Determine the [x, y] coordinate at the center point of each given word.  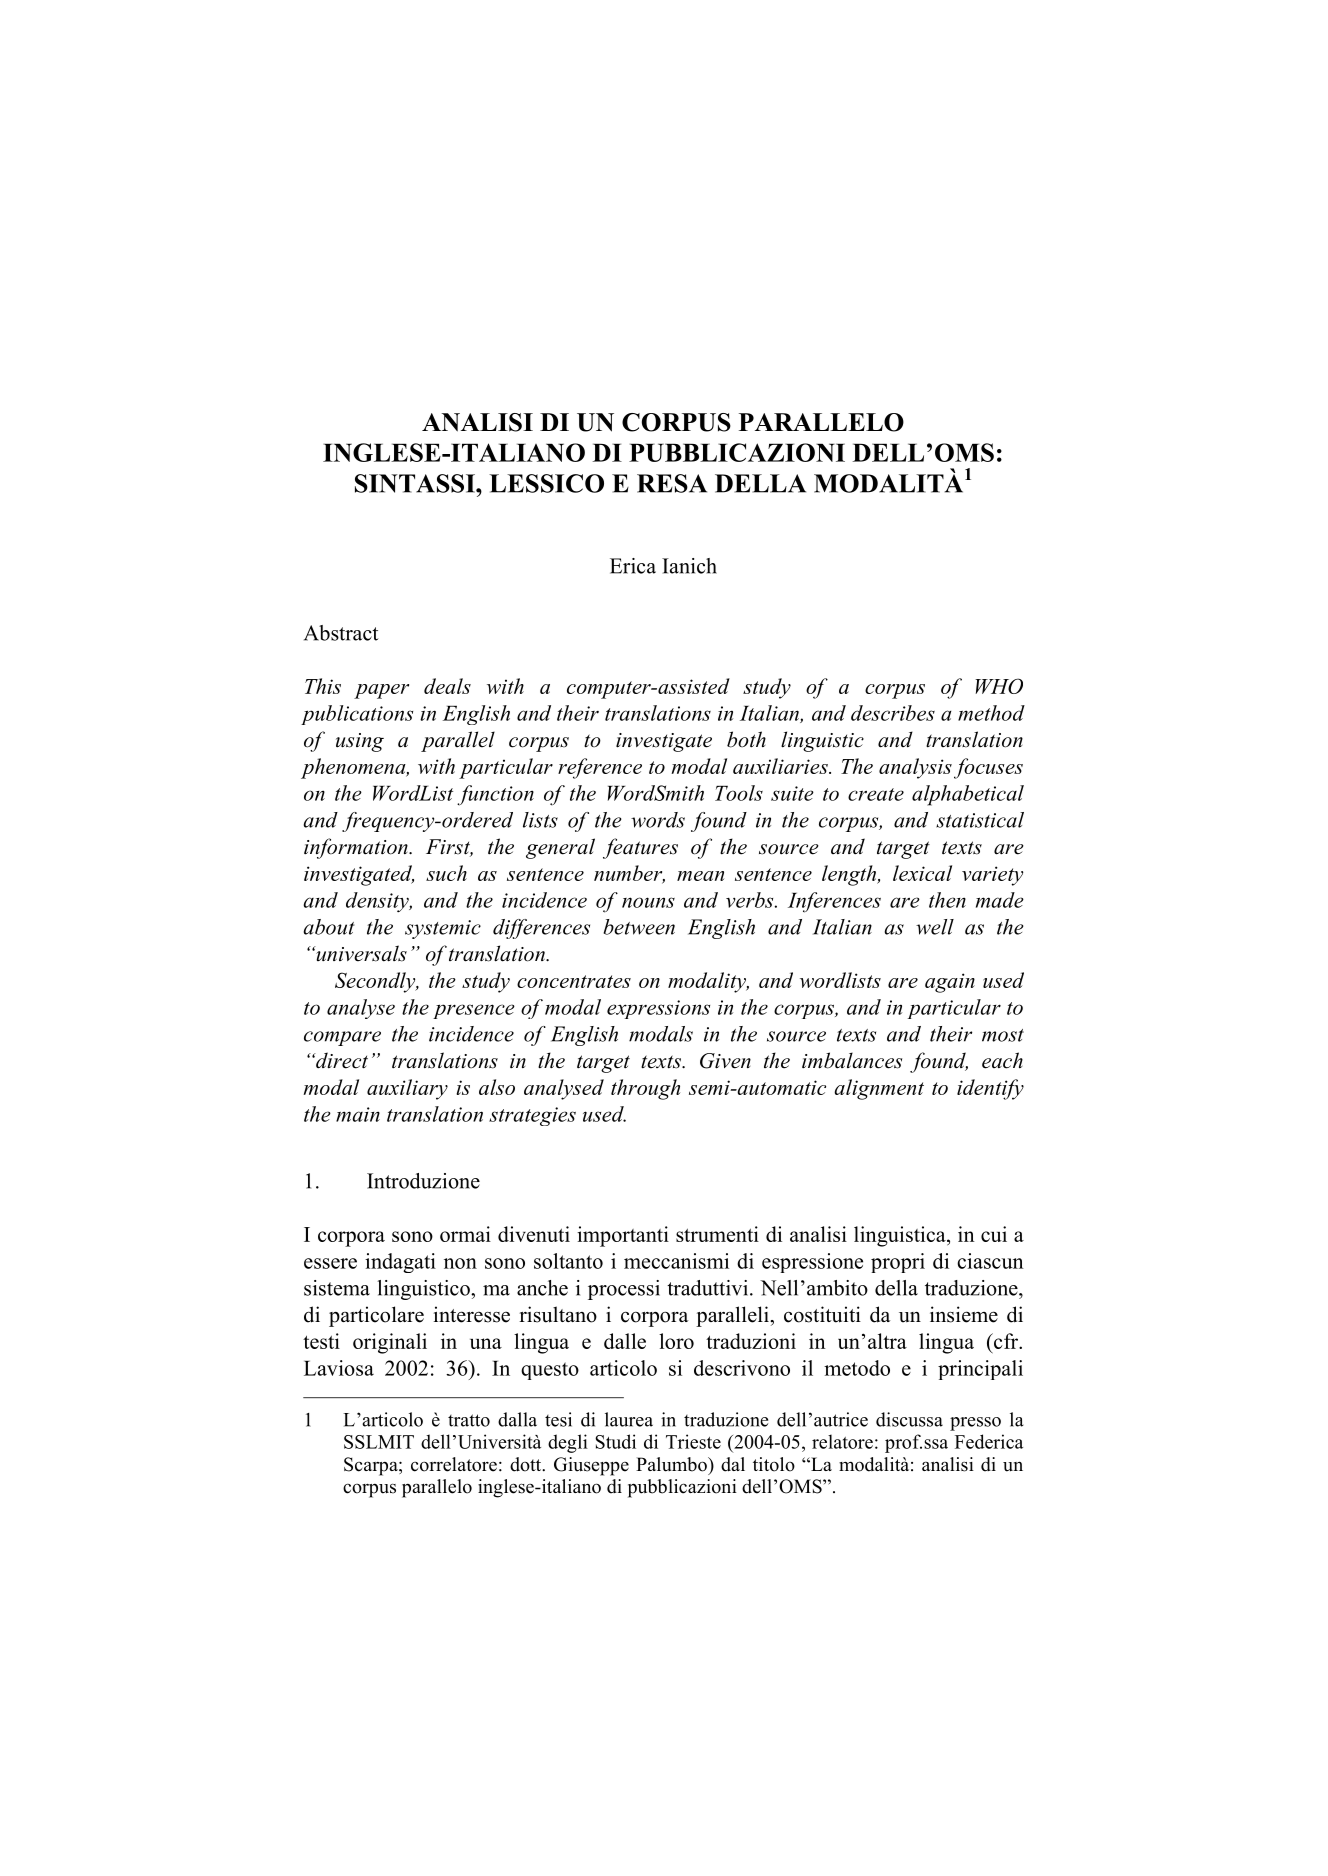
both [746, 739]
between [639, 927]
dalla [517, 1419]
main [358, 1114]
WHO [999, 686]
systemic [443, 929]
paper [381, 691]
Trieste [693, 1441]
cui [994, 1234]
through [645, 1089]
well [935, 927]
